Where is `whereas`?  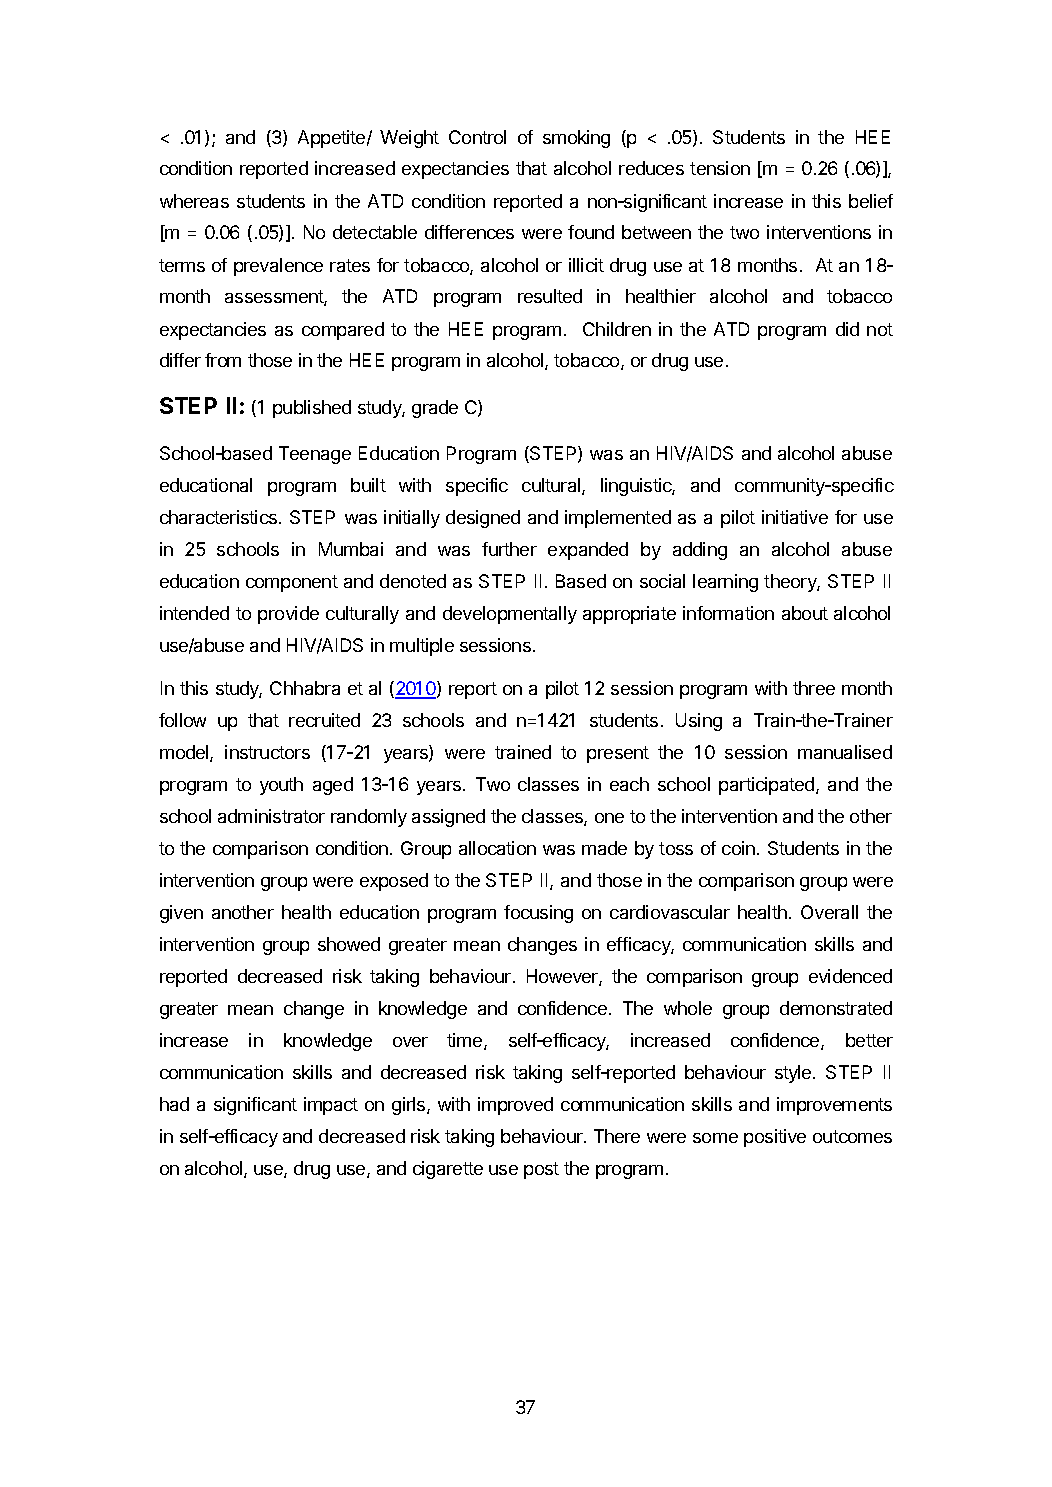
whereas is located at coordinates (194, 201).
